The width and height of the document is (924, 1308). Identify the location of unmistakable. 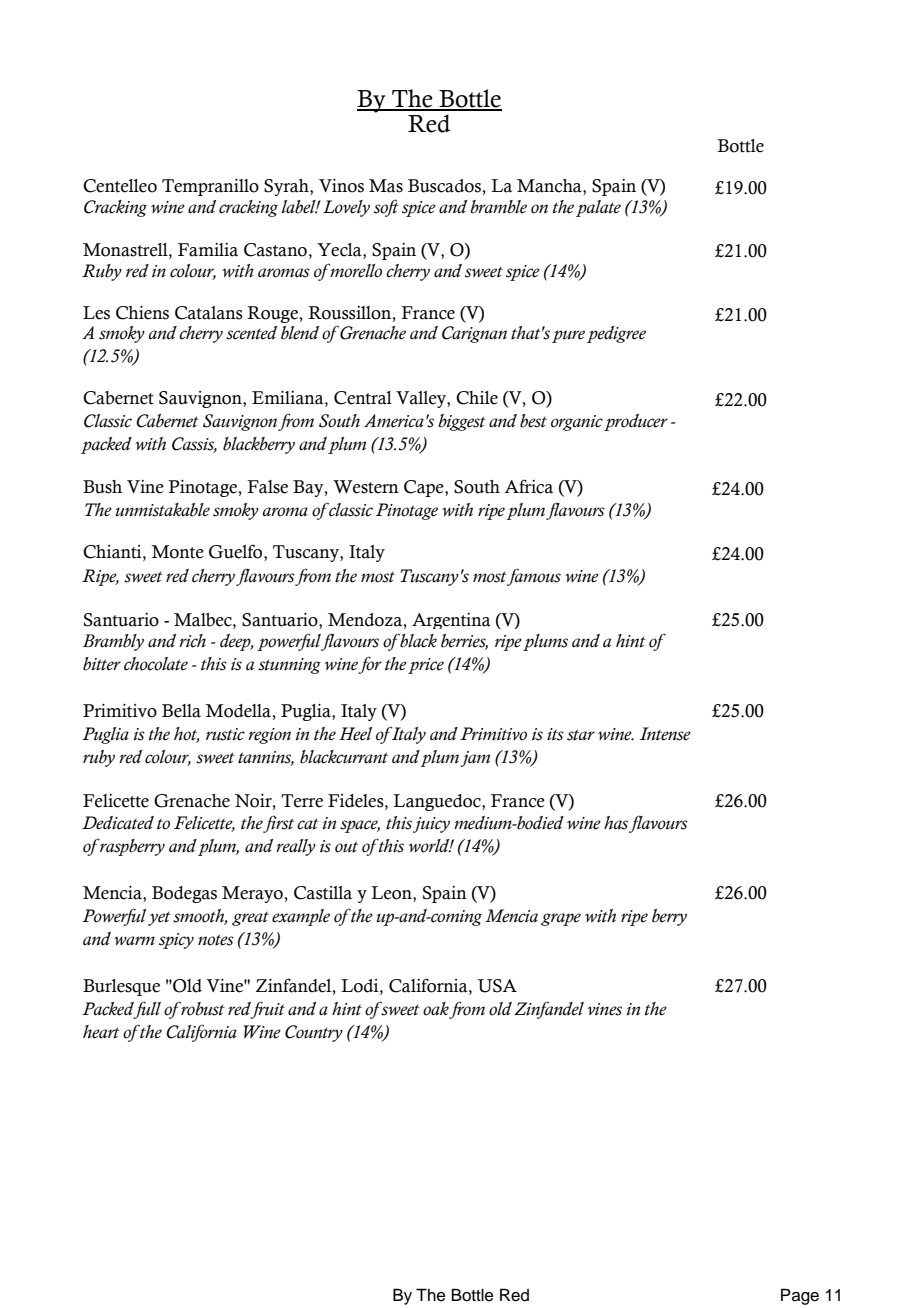
(162, 510).
